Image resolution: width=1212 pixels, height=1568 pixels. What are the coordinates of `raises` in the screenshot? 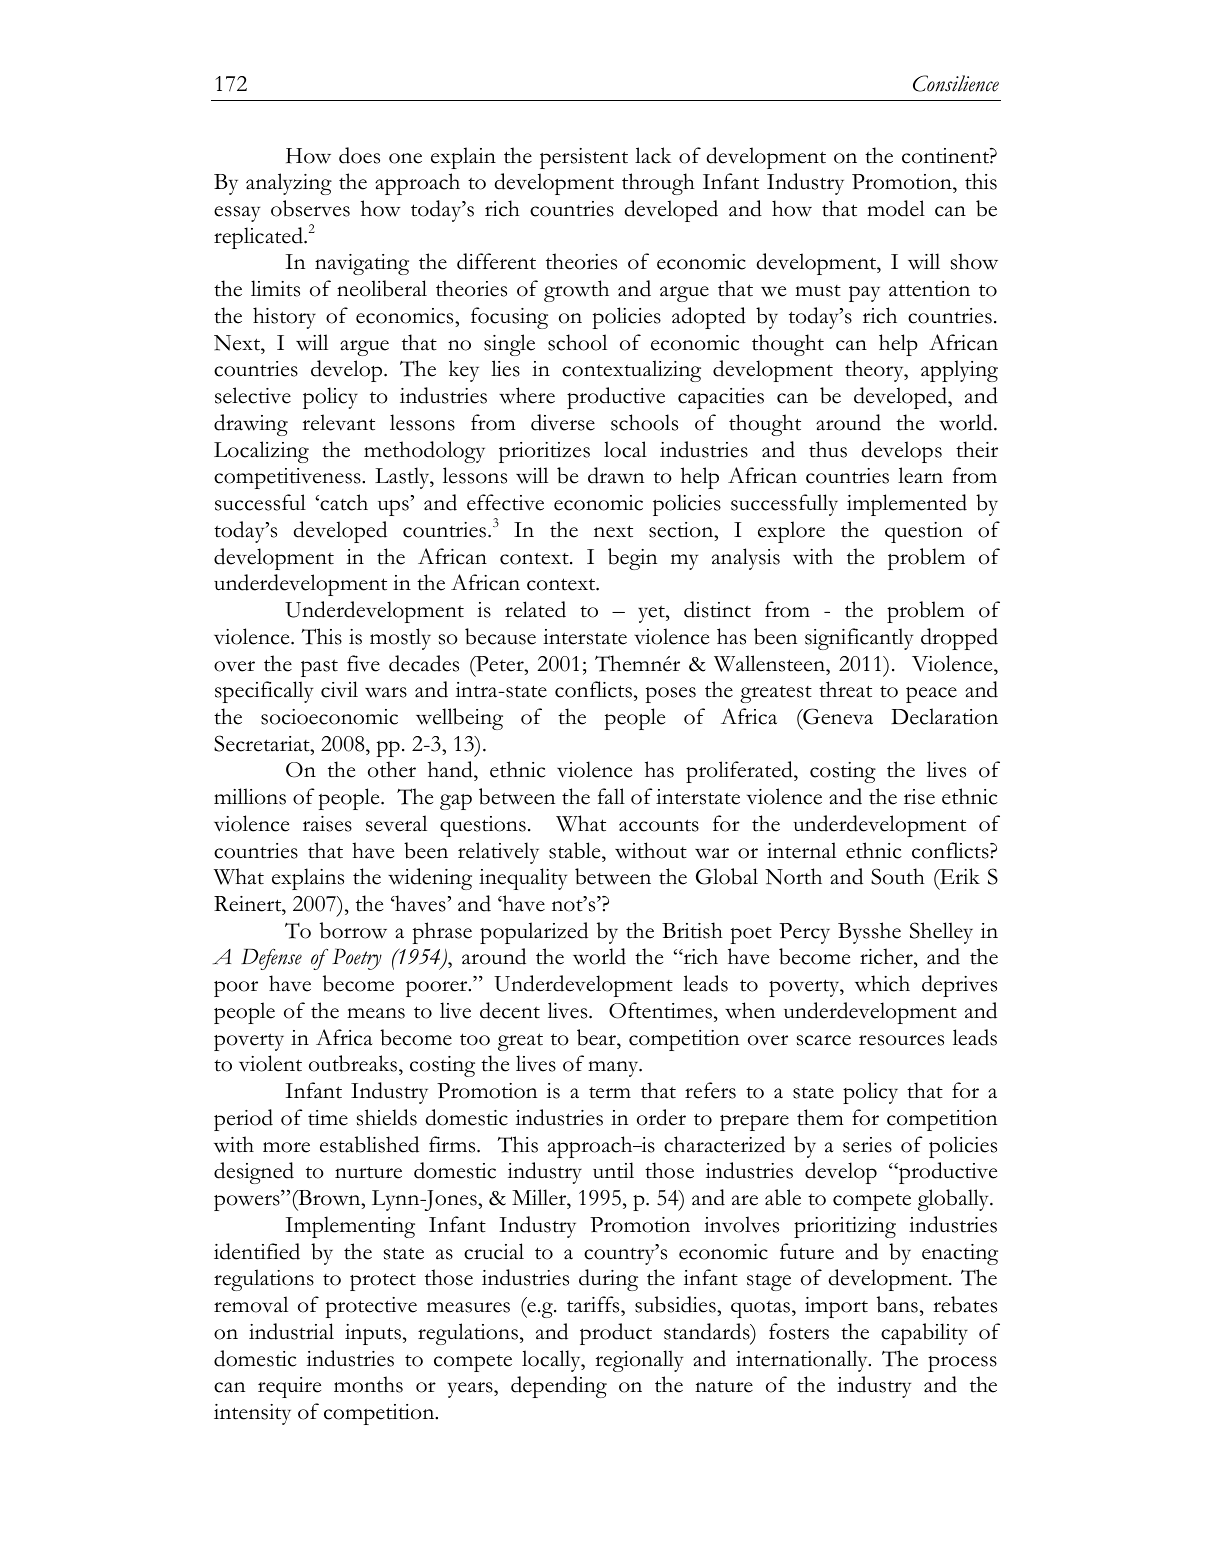 It's located at (327, 824).
